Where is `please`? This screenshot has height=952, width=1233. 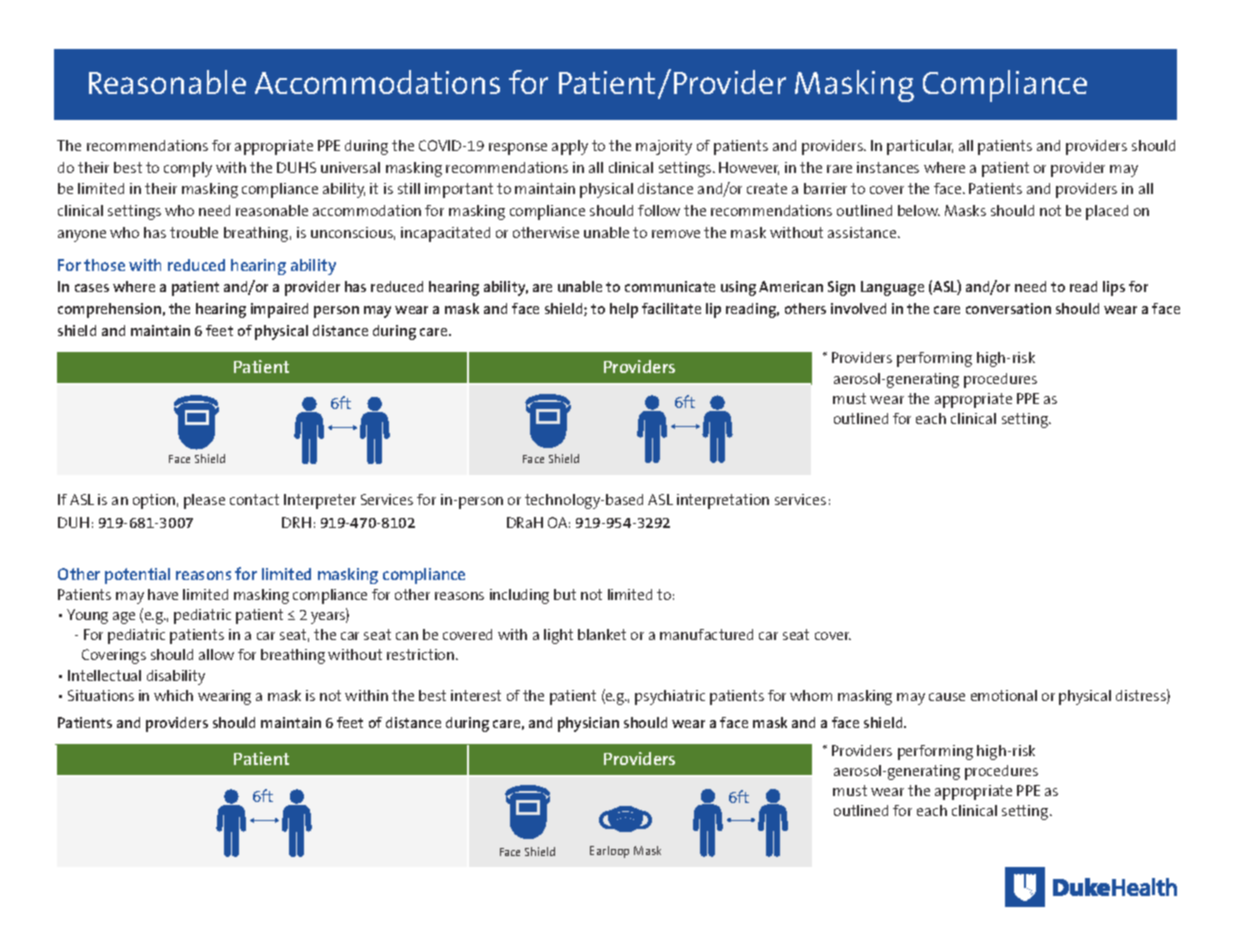
please is located at coordinates (204, 501).
